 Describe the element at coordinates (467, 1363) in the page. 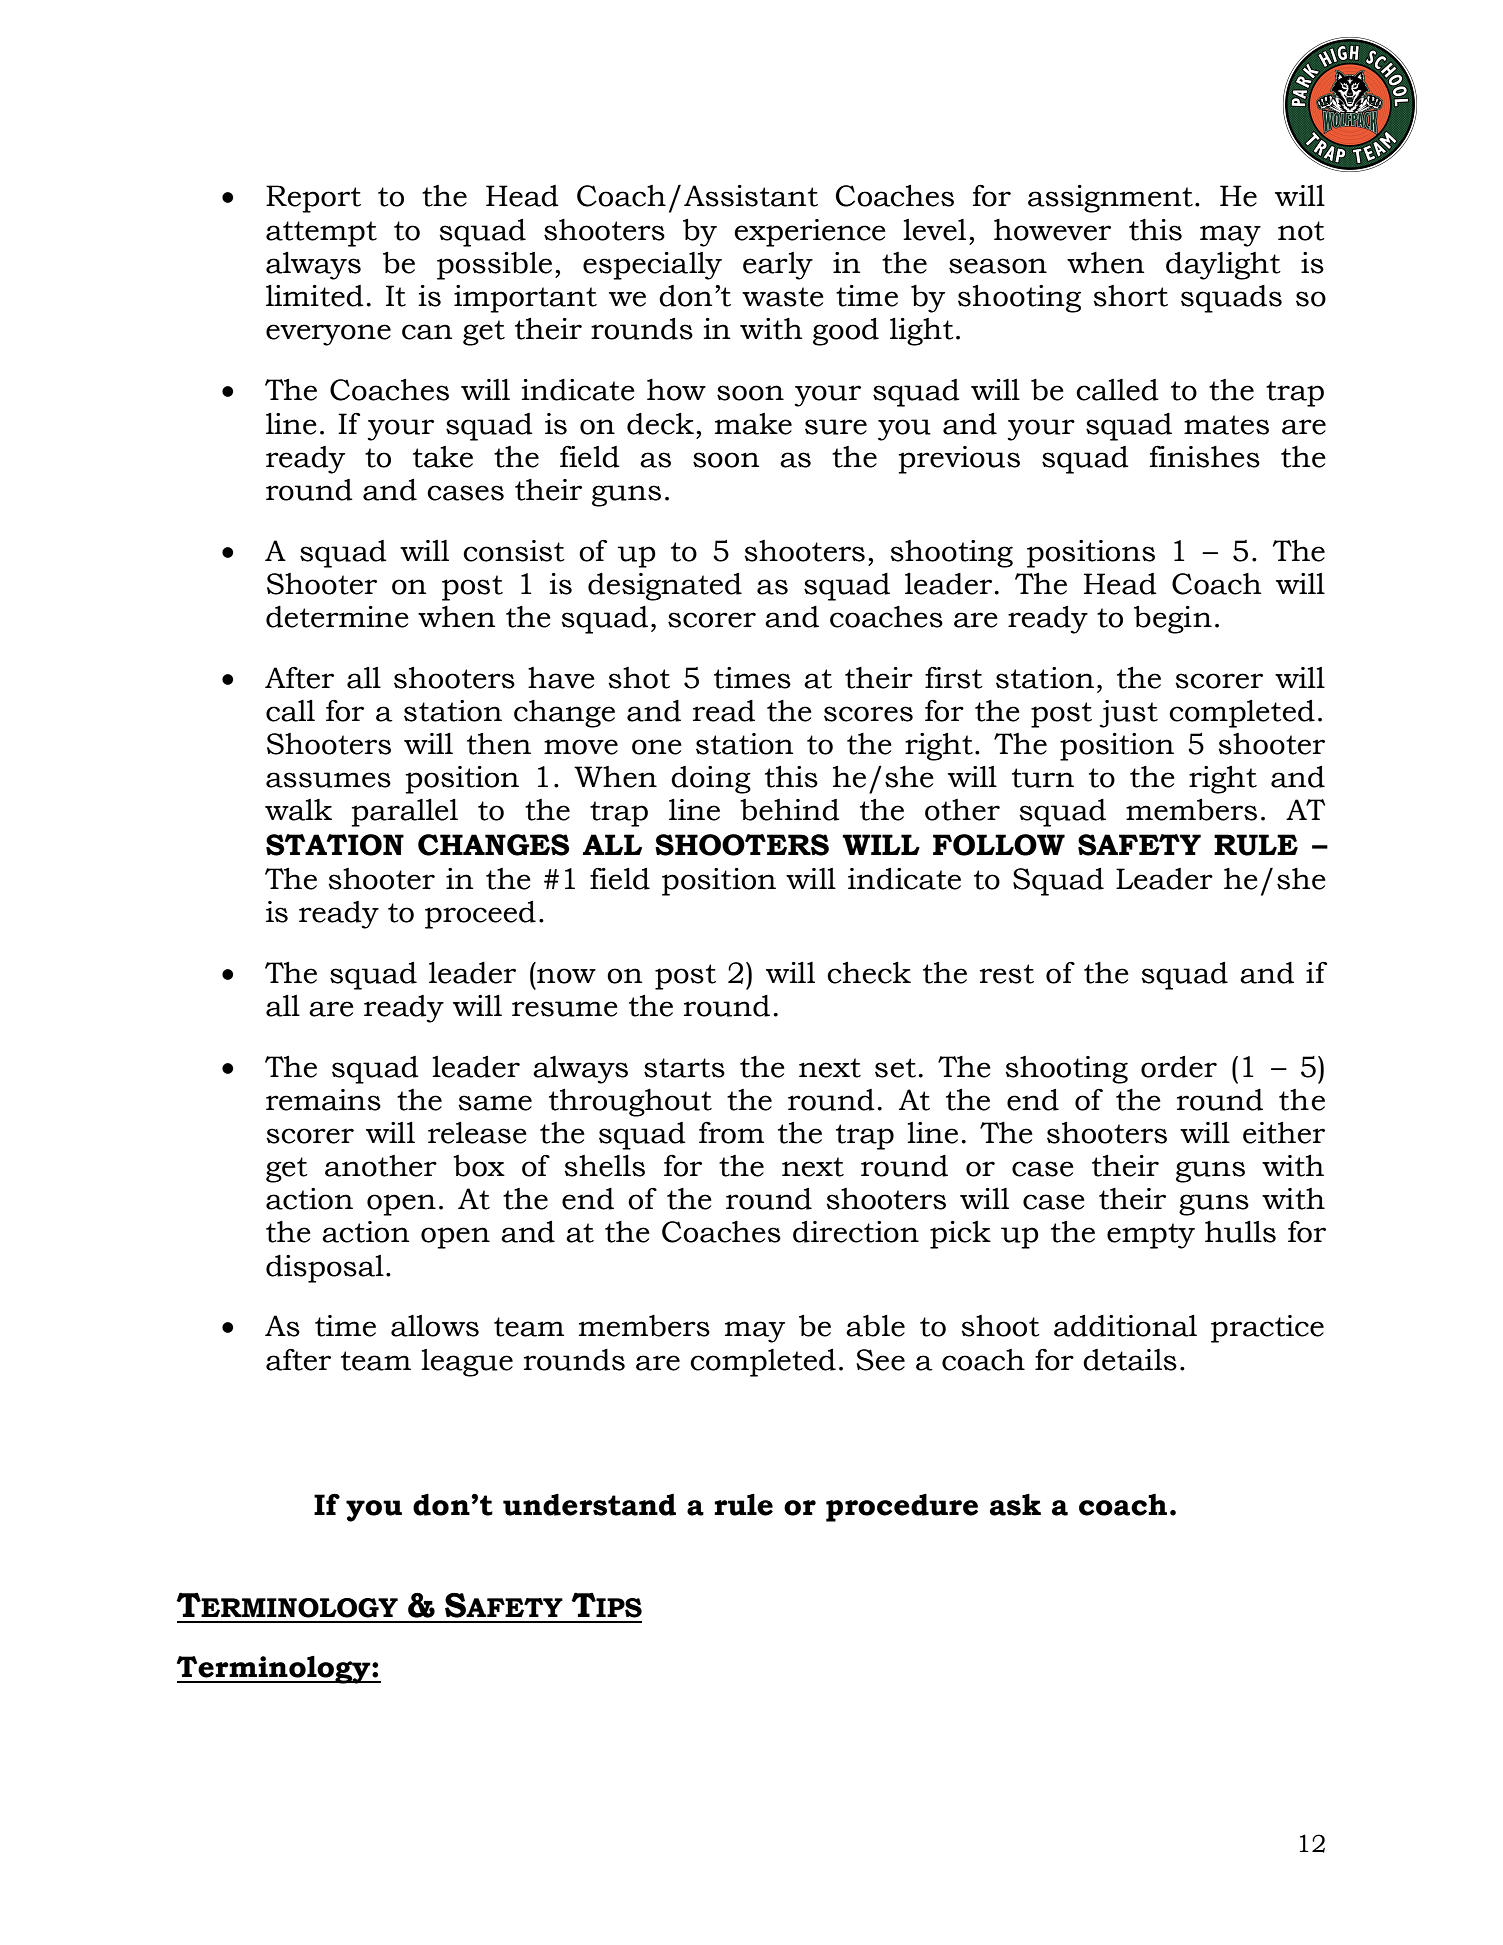

I see `league` at that location.
